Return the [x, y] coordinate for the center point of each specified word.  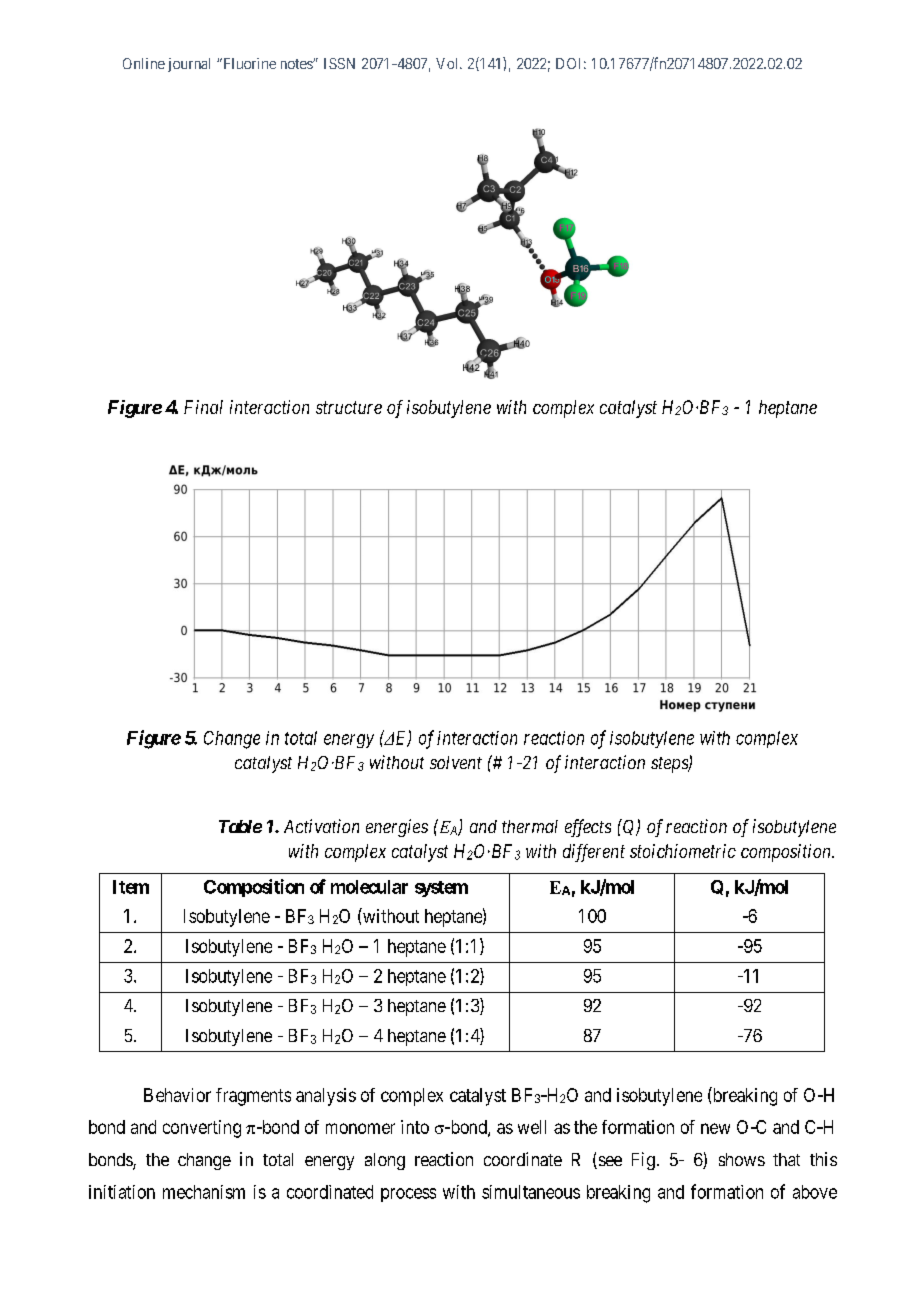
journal [189, 65]
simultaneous [531, 1192]
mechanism [204, 1192]
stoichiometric [683, 851]
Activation [321, 826]
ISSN [339, 63]
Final [203, 407]
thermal [530, 826]
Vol [448, 63]
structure [349, 407]
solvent [456, 762]
